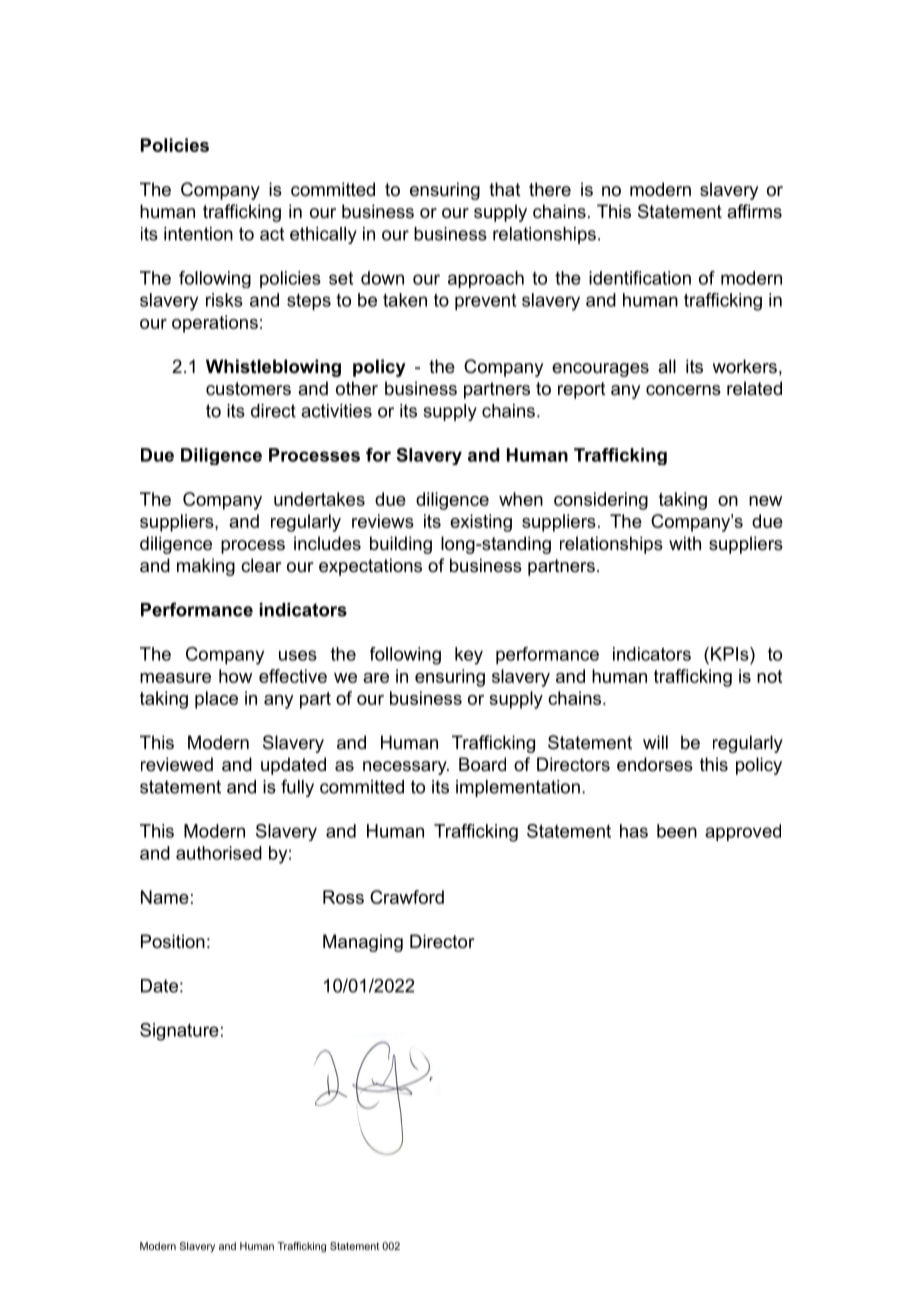  What do you see at coordinates (521, 499) in the page?
I see `when` at bounding box center [521, 499].
